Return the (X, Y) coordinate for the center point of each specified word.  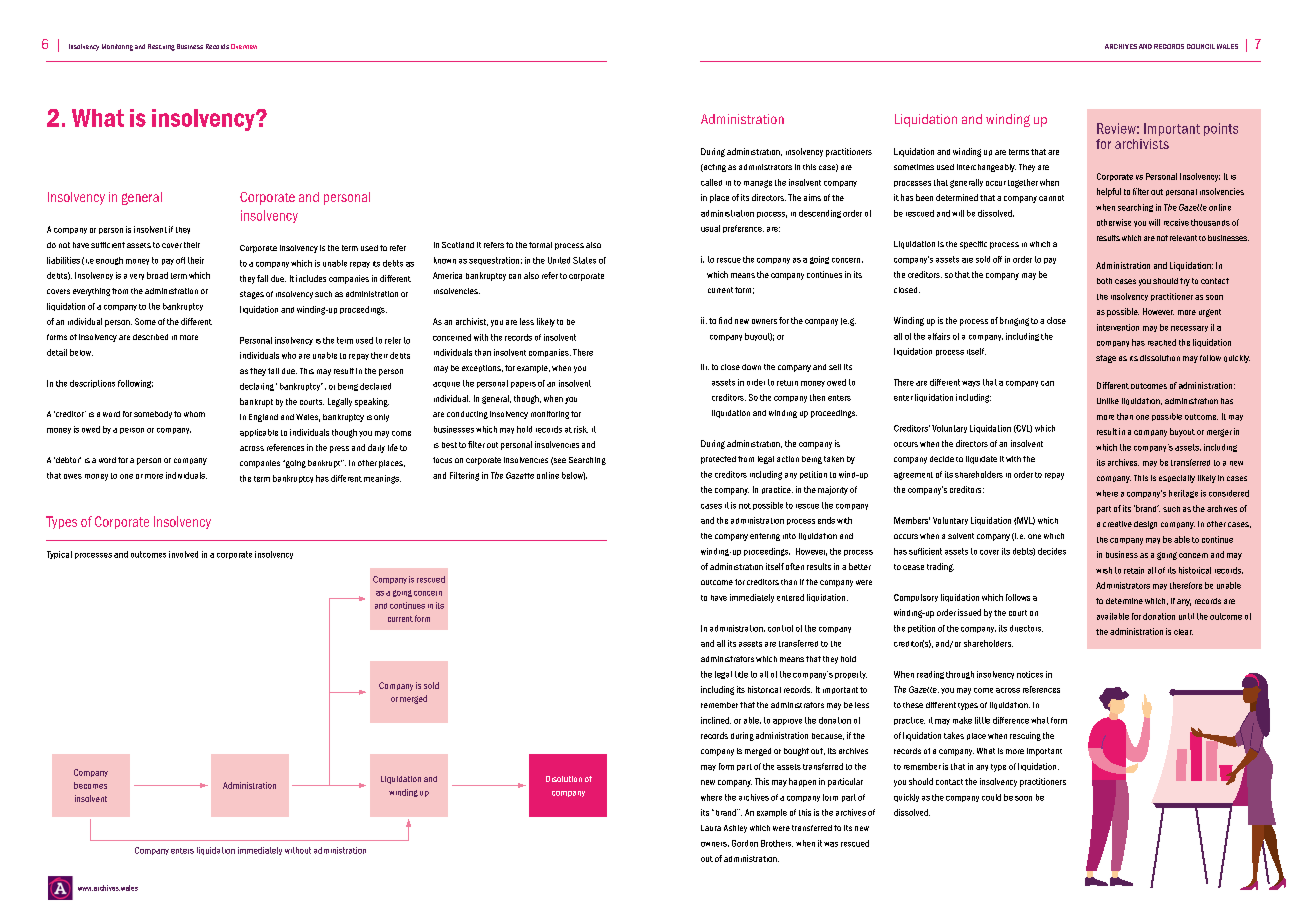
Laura (711, 828)
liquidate (981, 460)
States (584, 260)
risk (581, 429)
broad (157, 275)
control (780, 628)
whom (194, 414)
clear (1183, 632)
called (711, 182)
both (1104, 281)
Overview (244, 46)
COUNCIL (1201, 46)
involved (183, 554)
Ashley (735, 829)
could (991, 797)
